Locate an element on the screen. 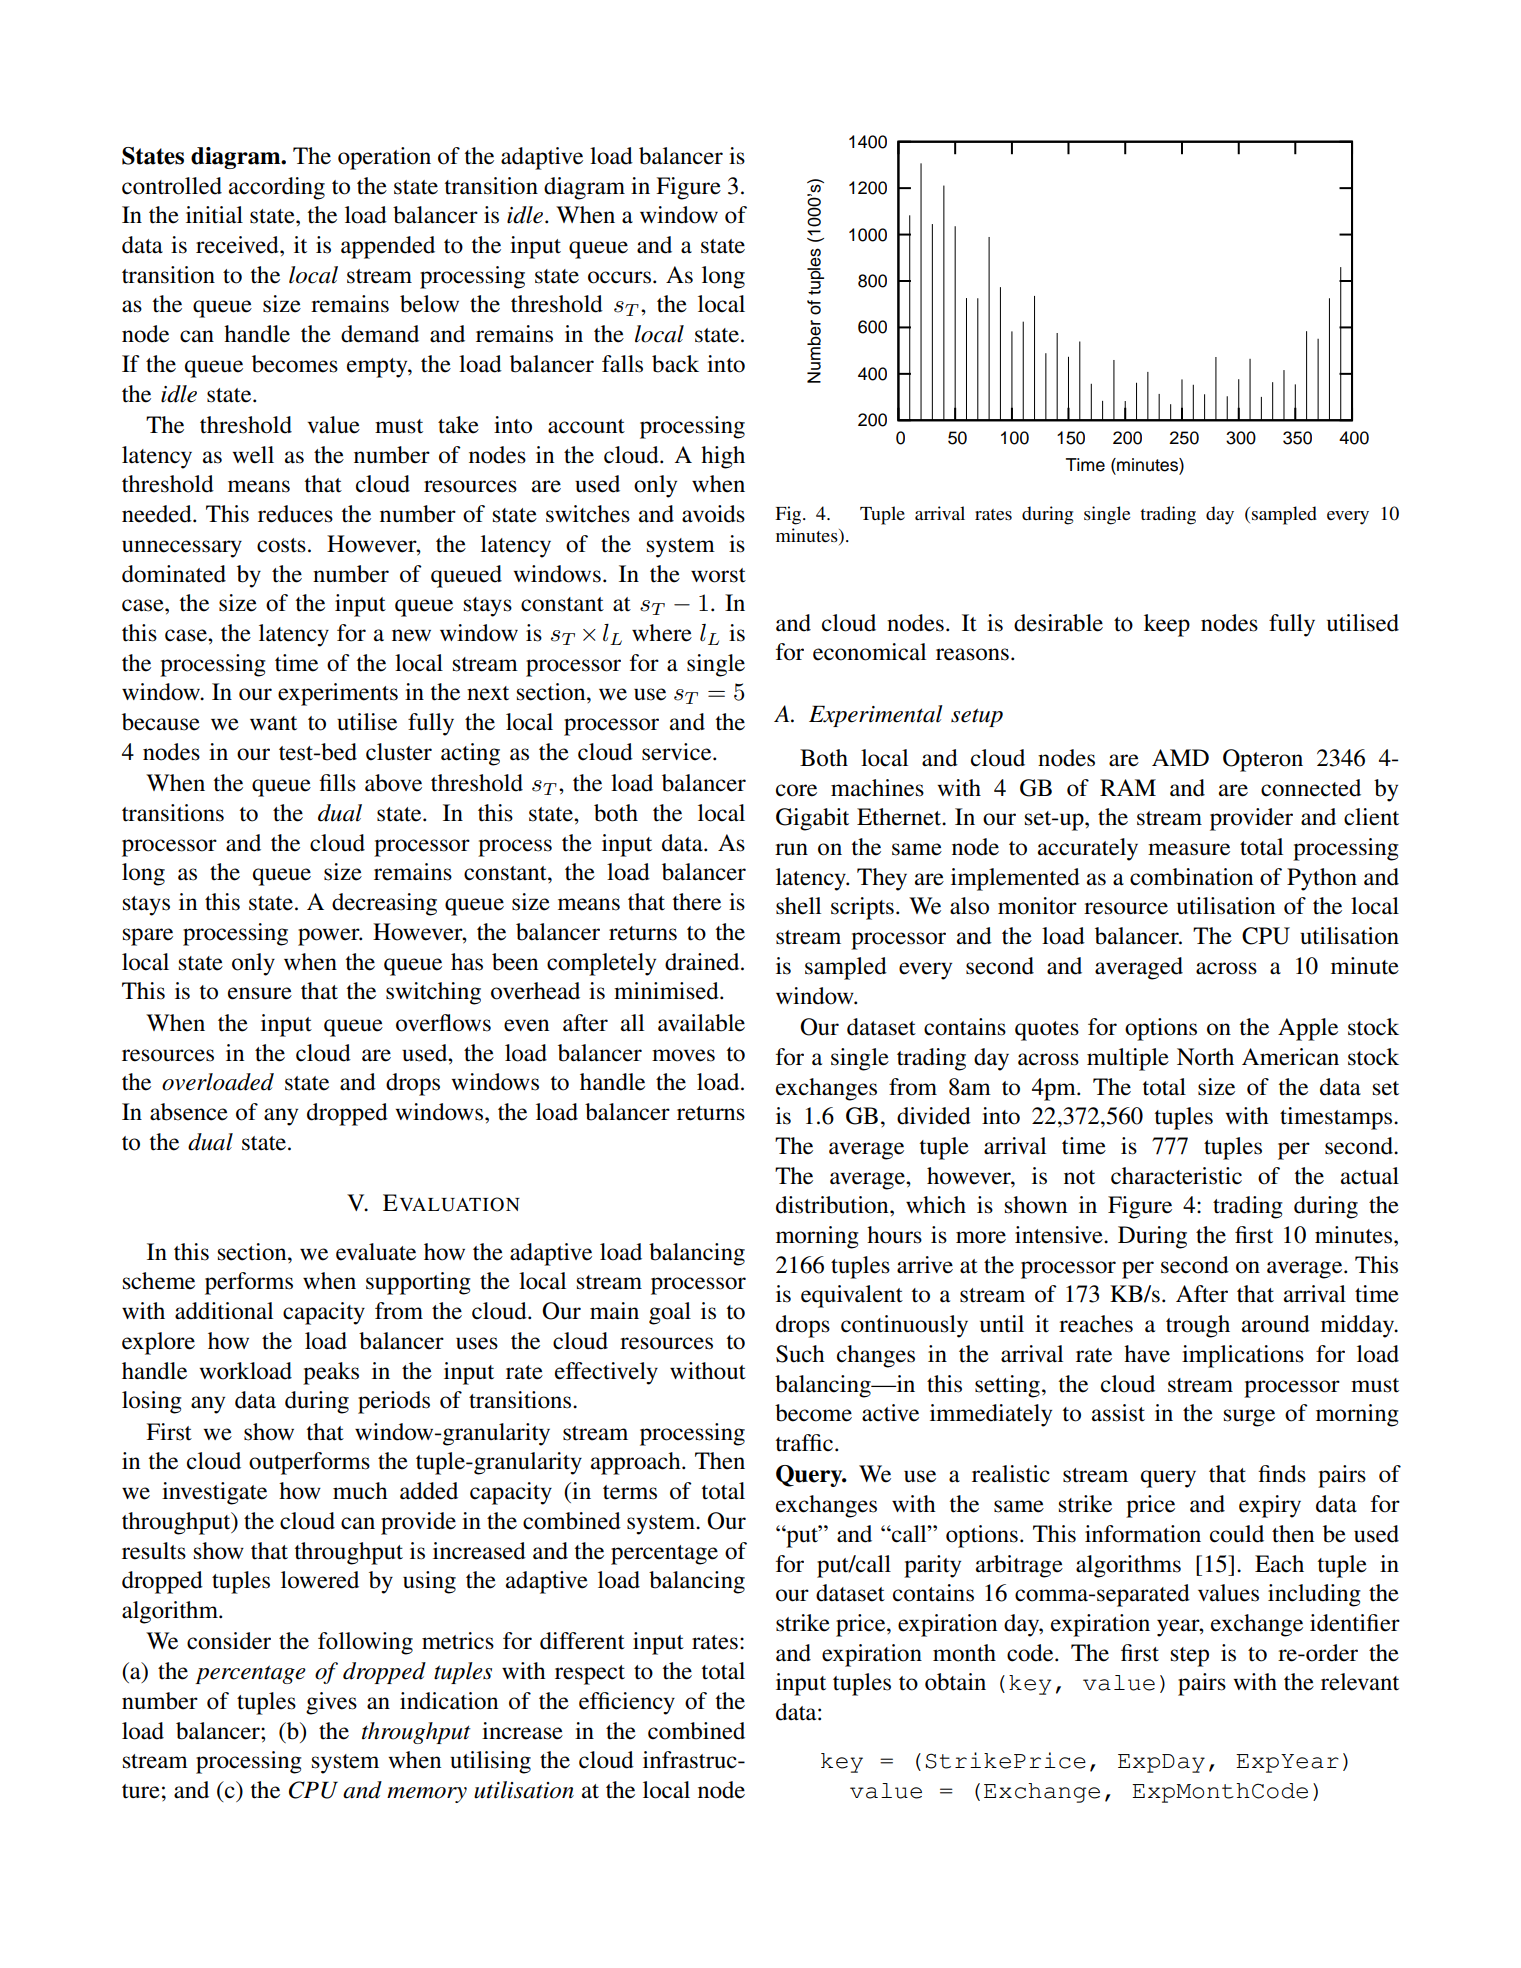 The height and width of the screenshot is (1968, 1521). distribution is located at coordinates (833, 1205).
